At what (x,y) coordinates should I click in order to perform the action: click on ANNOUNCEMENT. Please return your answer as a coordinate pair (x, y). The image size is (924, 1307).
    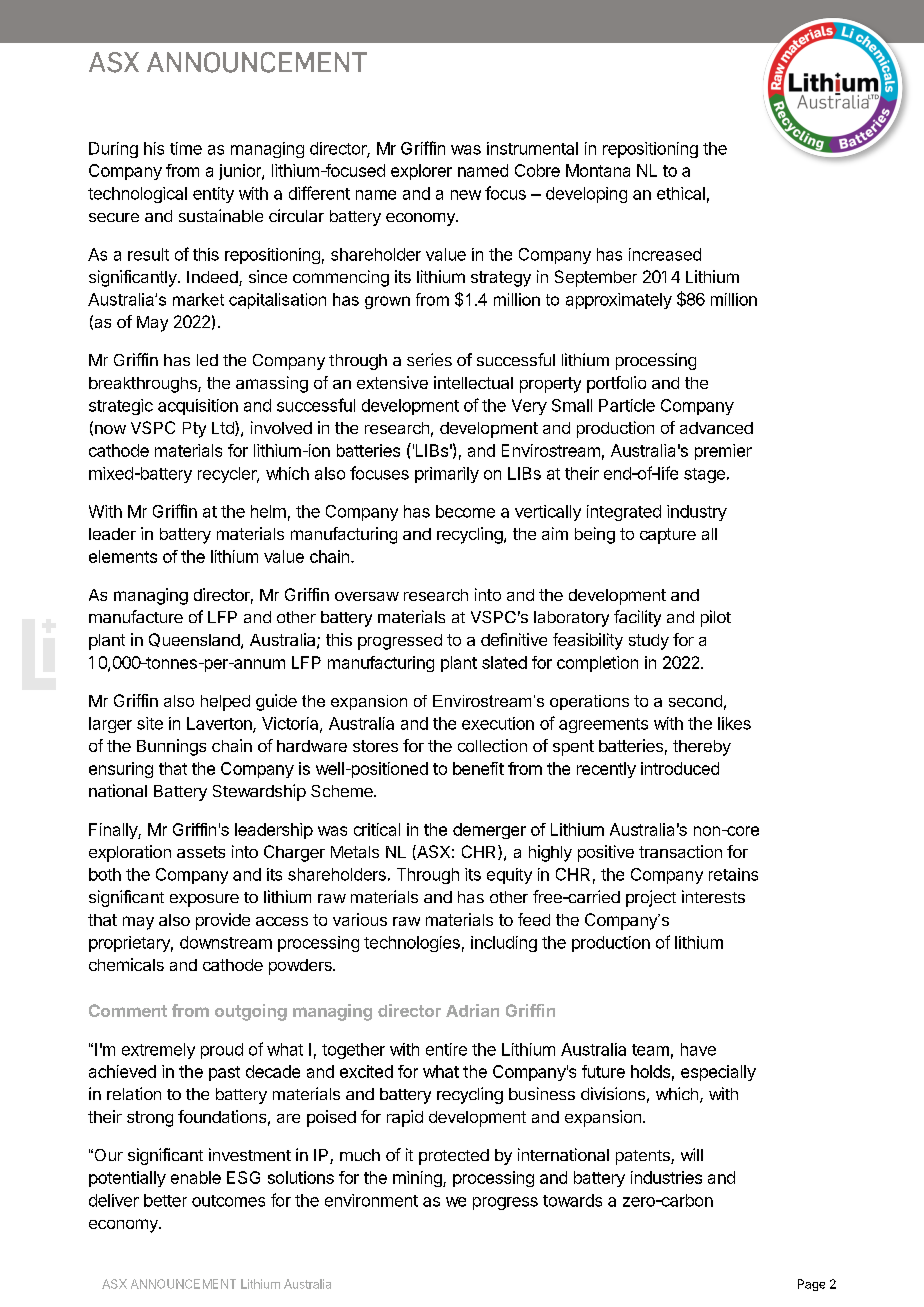
    Looking at the image, I should click on (183, 1284).
